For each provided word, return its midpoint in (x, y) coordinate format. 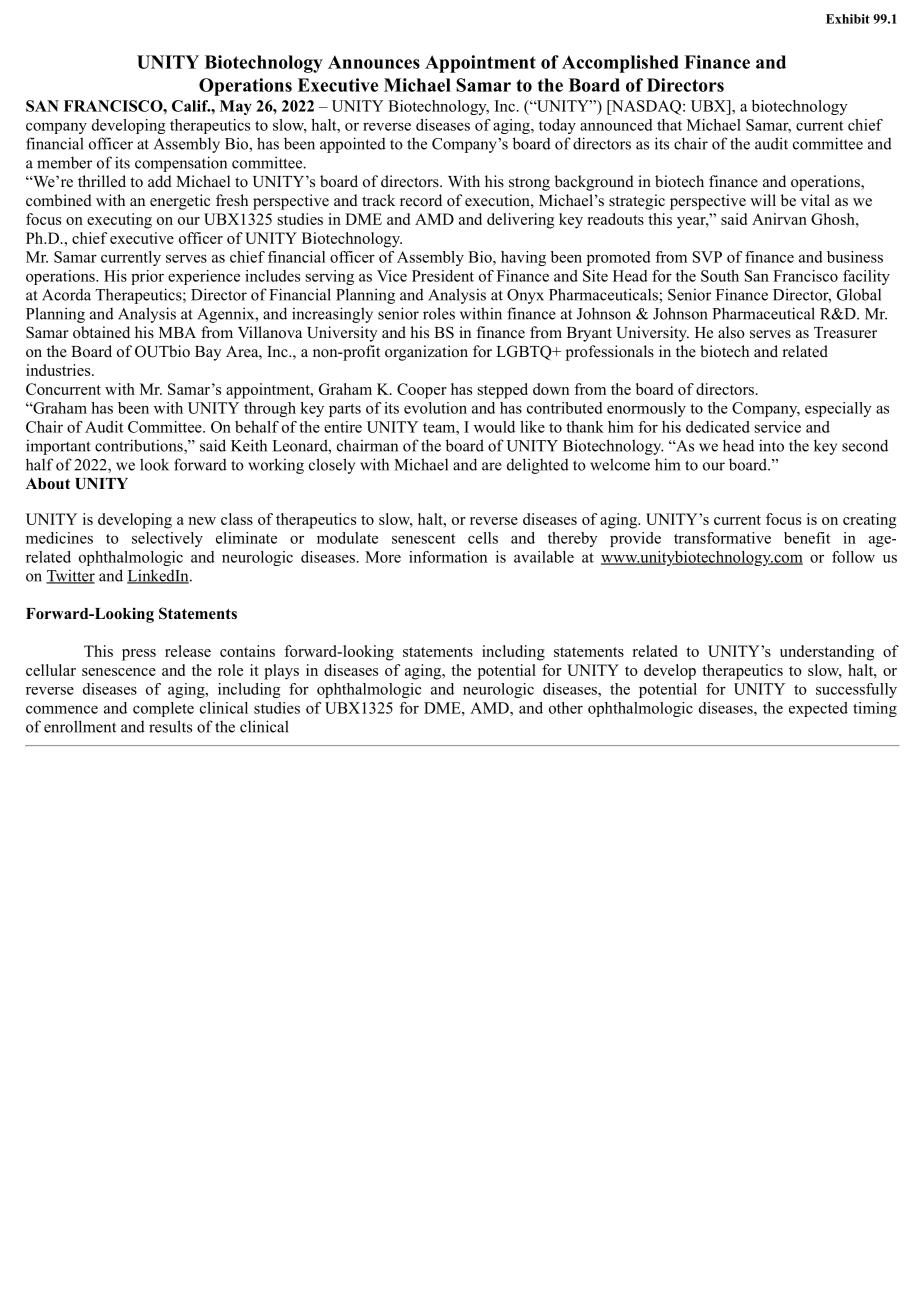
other (566, 708)
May (236, 107)
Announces (374, 62)
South (720, 276)
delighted (538, 466)
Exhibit (848, 19)
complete (163, 709)
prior (147, 277)
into (771, 445)
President (443, 276)
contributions (140, 446)
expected (818, 709)
